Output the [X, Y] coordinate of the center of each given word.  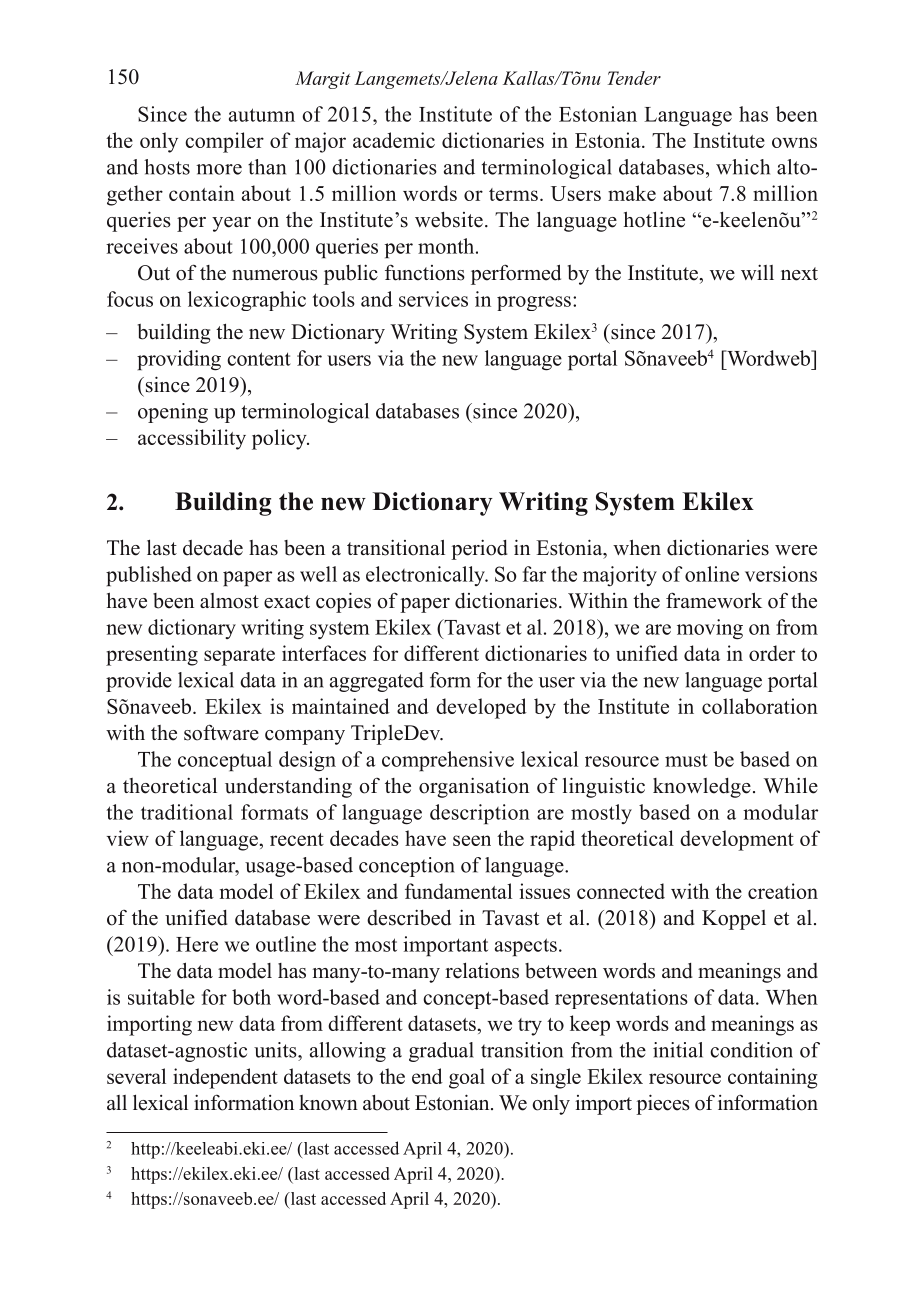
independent [225, 1078]
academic [394, 140]
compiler [224, 142]
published [149, 576]
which [743, 167]
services [433, 299]
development [737, 840]
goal [467, 1078]
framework [714, 600]
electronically [426, 576]
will [757, 272]
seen [472, 840]
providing [179, 360]
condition [751, 1050]
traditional [187, 812]
